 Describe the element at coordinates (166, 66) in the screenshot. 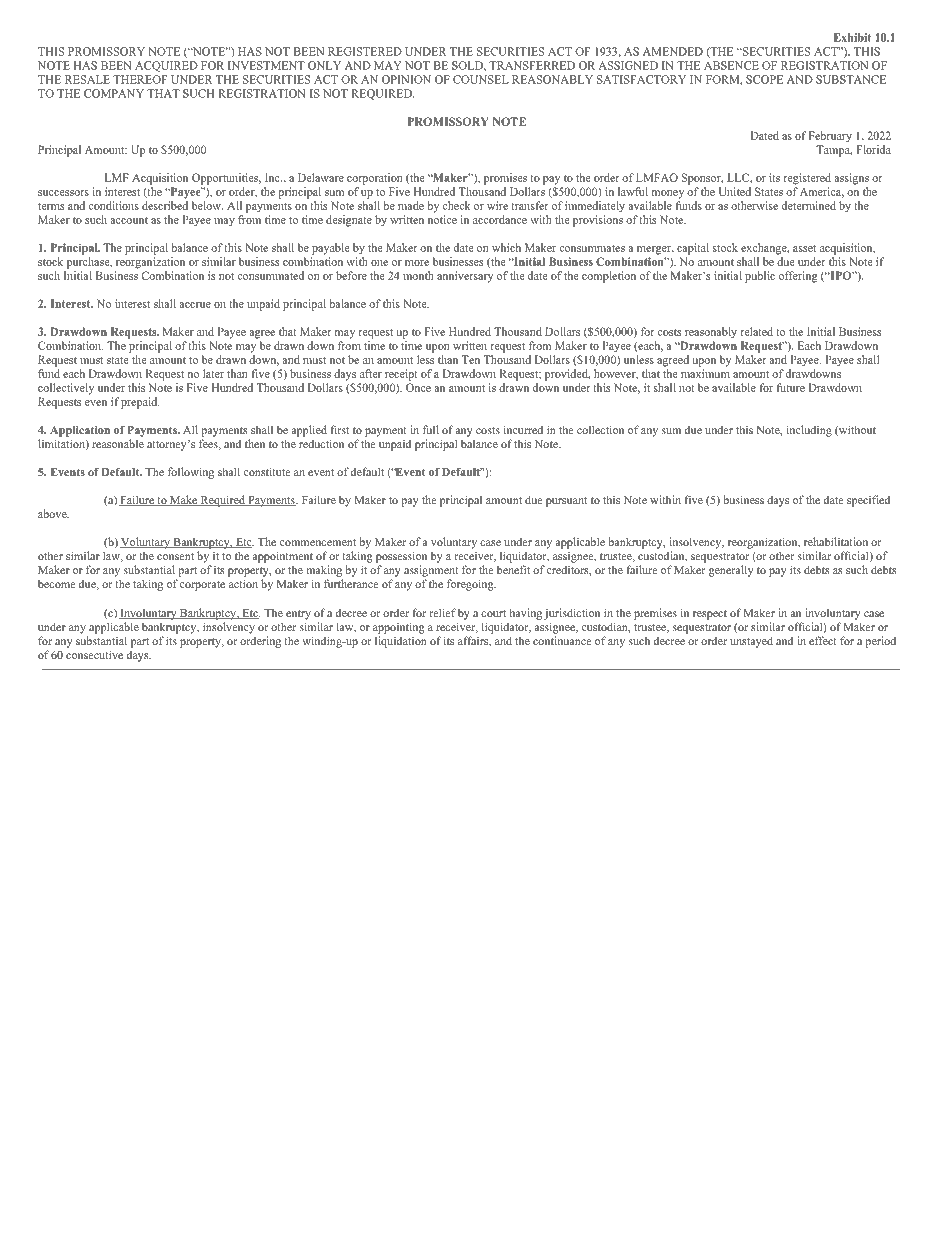

I see `ACQUIRED` at that location.
